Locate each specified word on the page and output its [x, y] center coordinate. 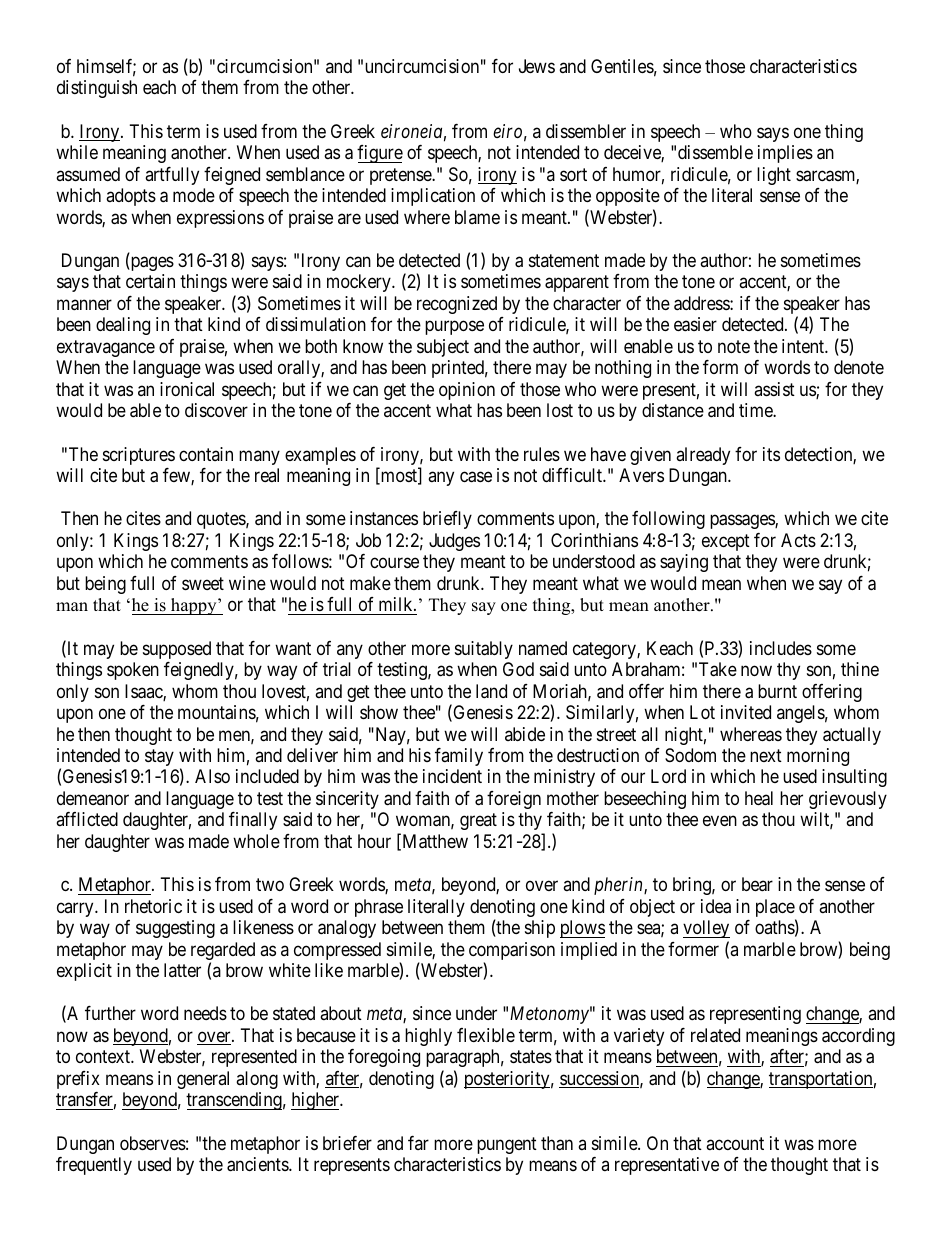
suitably [484, 650]
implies [785, 154]
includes [781, 648]
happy [194, 606]
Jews [537, 66]
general [203, 1080]
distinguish [97, 89]
